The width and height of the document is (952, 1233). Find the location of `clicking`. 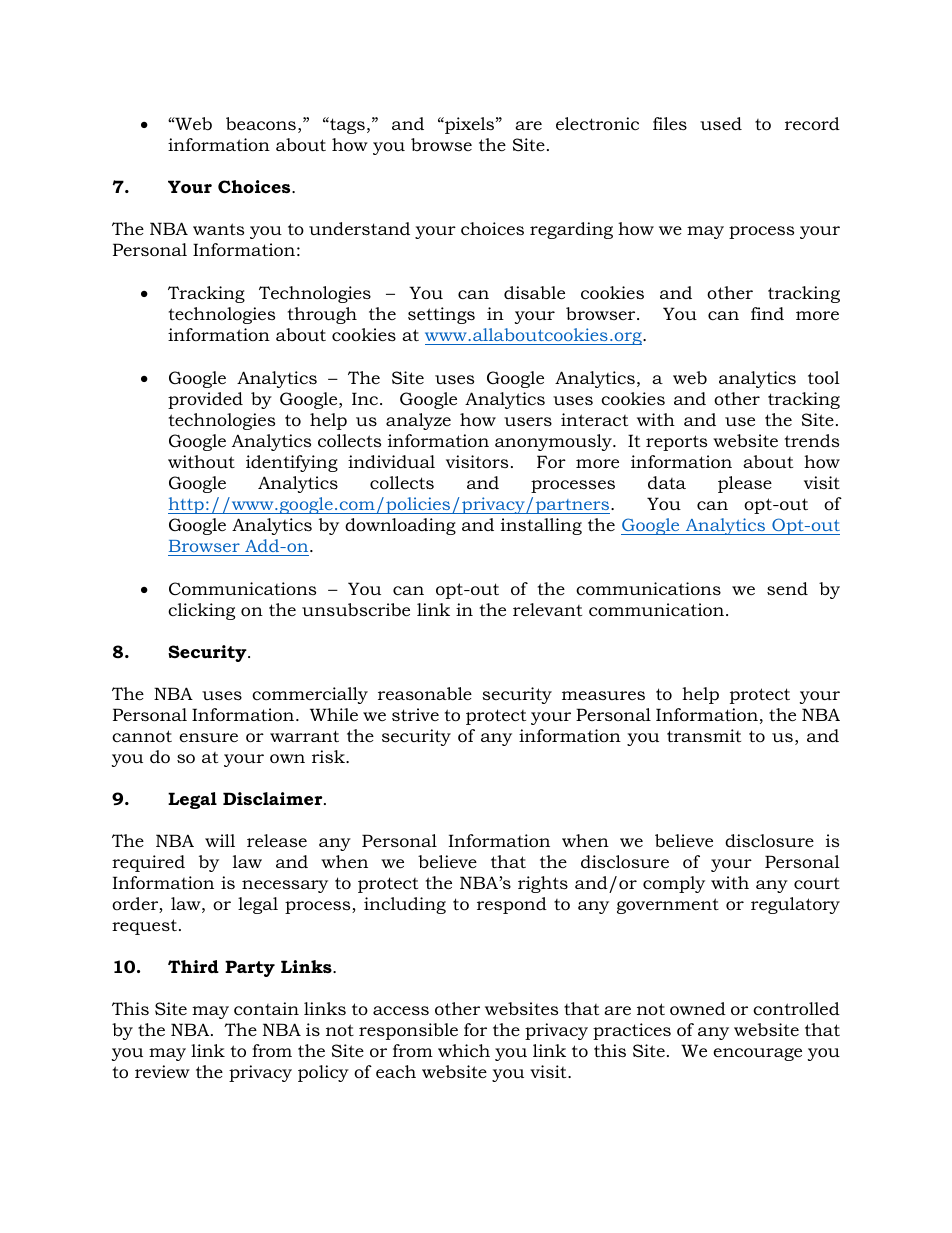

clicking is located at coordinates (201, 611).
